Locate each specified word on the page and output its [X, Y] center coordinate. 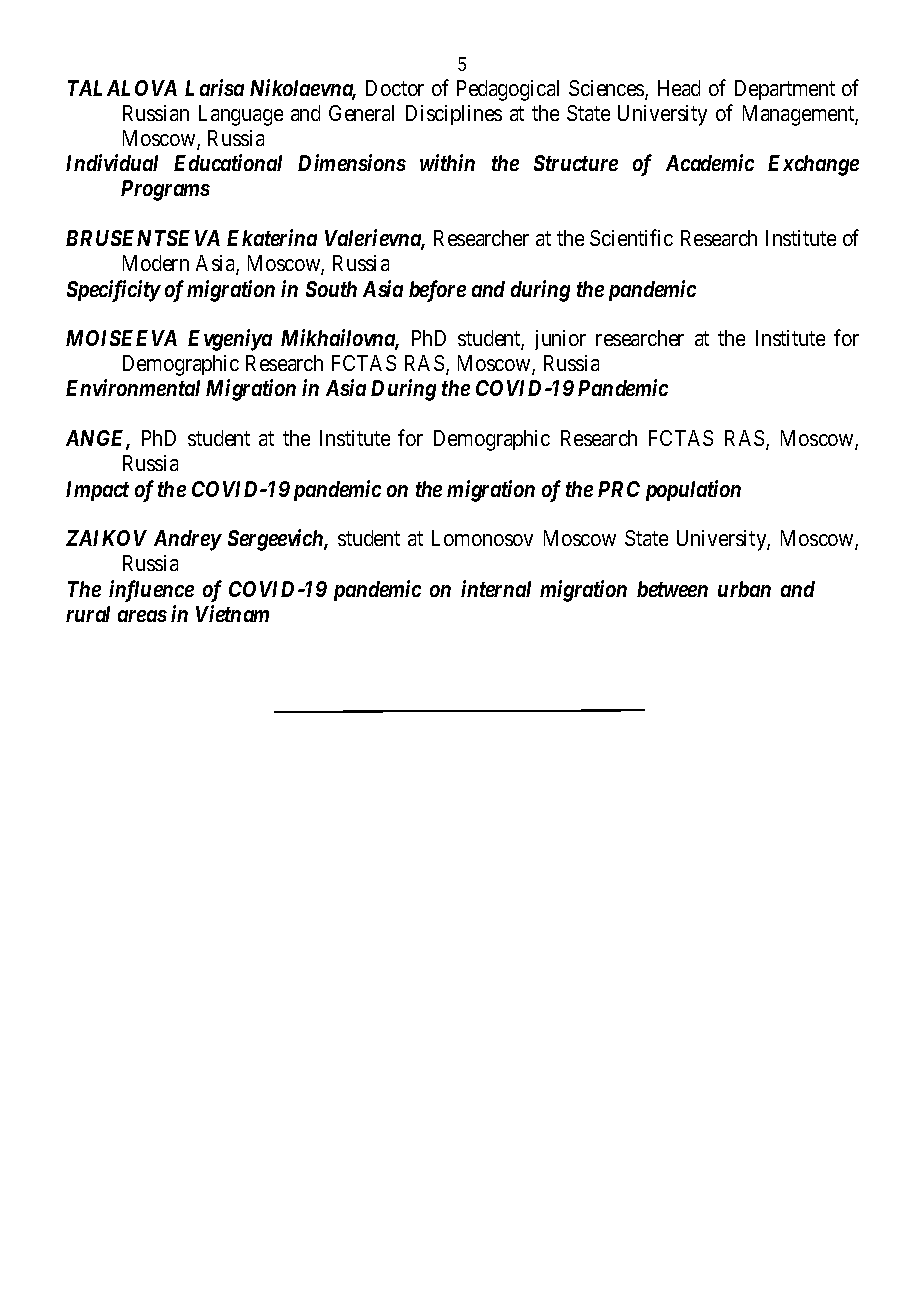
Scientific [631, 237]
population [693, 490]
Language [241, 115]
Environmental [133, 387]
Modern [156, 263]
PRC [619, 489]
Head [679, 88]
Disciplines [454, 115]
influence [151, 591]
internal [496, 588]
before [437, 291]
